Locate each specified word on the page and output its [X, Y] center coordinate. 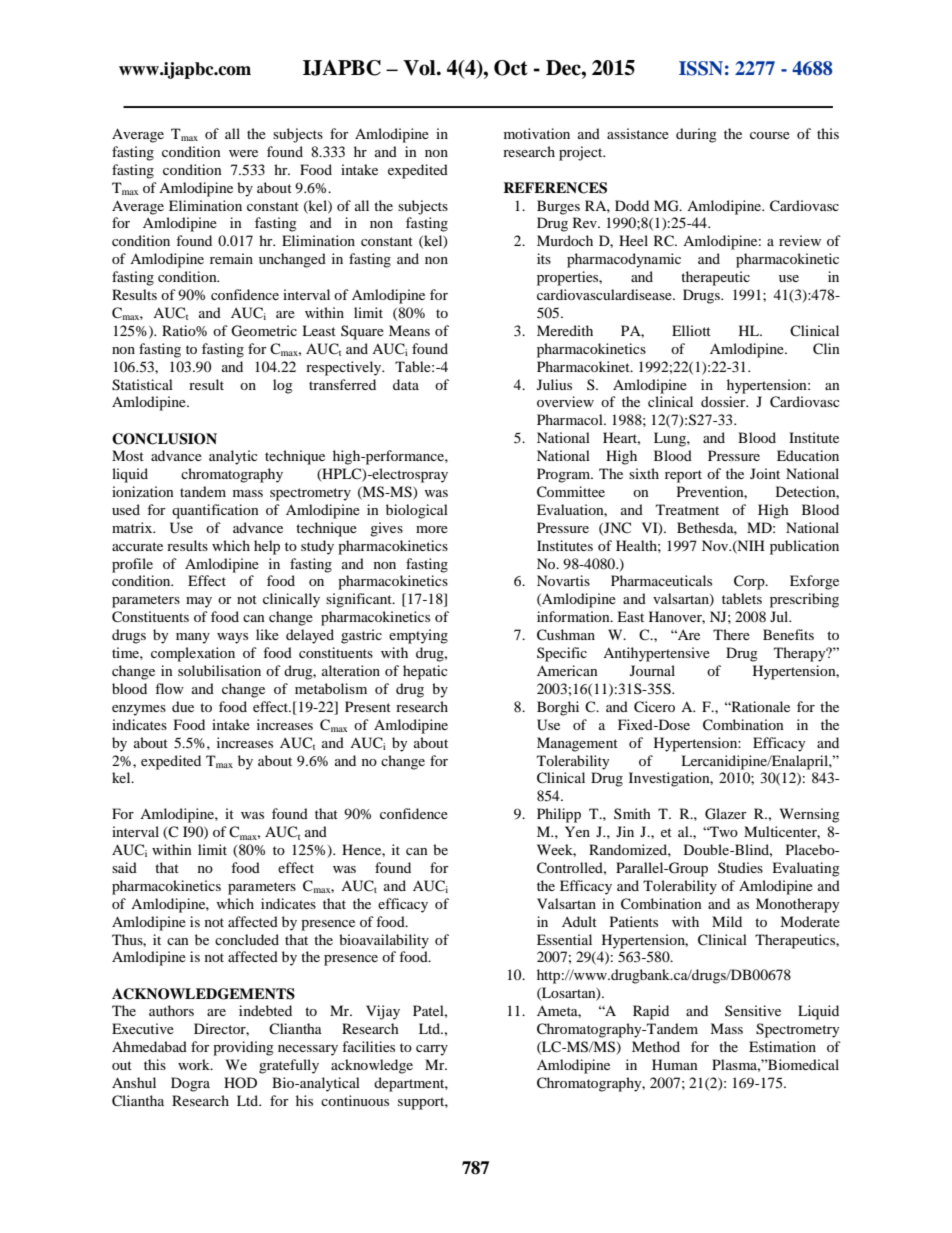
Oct [511, 68]
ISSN [701, 68]
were [243, 153]
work [195, 1064]
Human [675, 1064]
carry [432, 1050]
